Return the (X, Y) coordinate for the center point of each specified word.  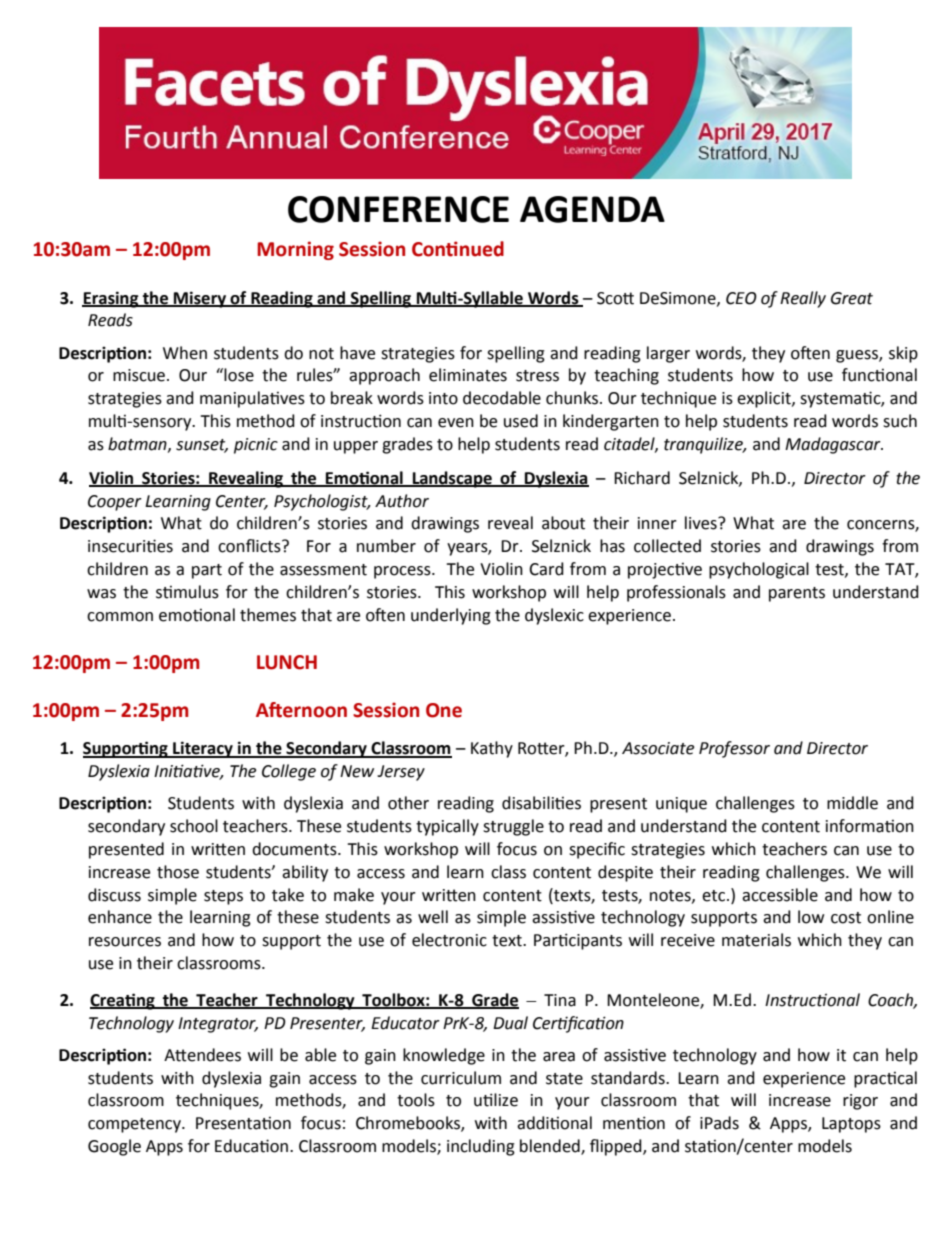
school (194, 826)
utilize (496, 1100)
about (563, 523)
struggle (513, 827)
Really (803, 299)
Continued (458, 249)
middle (852, 803)
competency (135, 1125)
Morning (295, 250)
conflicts (250, 546)
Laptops (851, 1125)
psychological (759, 570)
